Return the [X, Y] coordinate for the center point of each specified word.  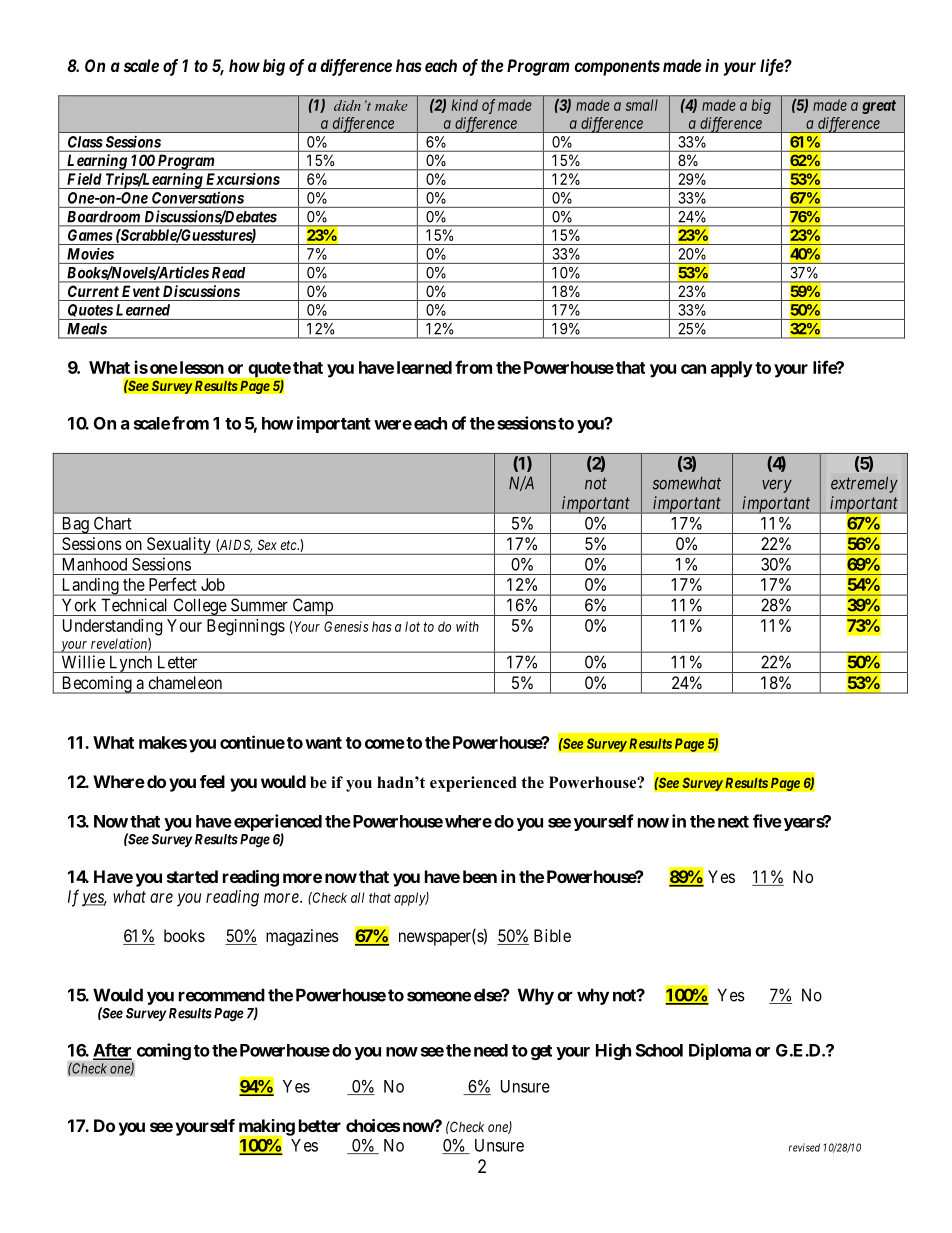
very [777, 486]
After [112, 1051]
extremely [864, 485]
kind [465, 105]
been [480, 876]
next [733, 822]
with [467, 626]
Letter [177, 662]
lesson [200, 367]
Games [90, 235]
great [879, 107]
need [491, 1050]
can [693, 369]
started [192, 876]
